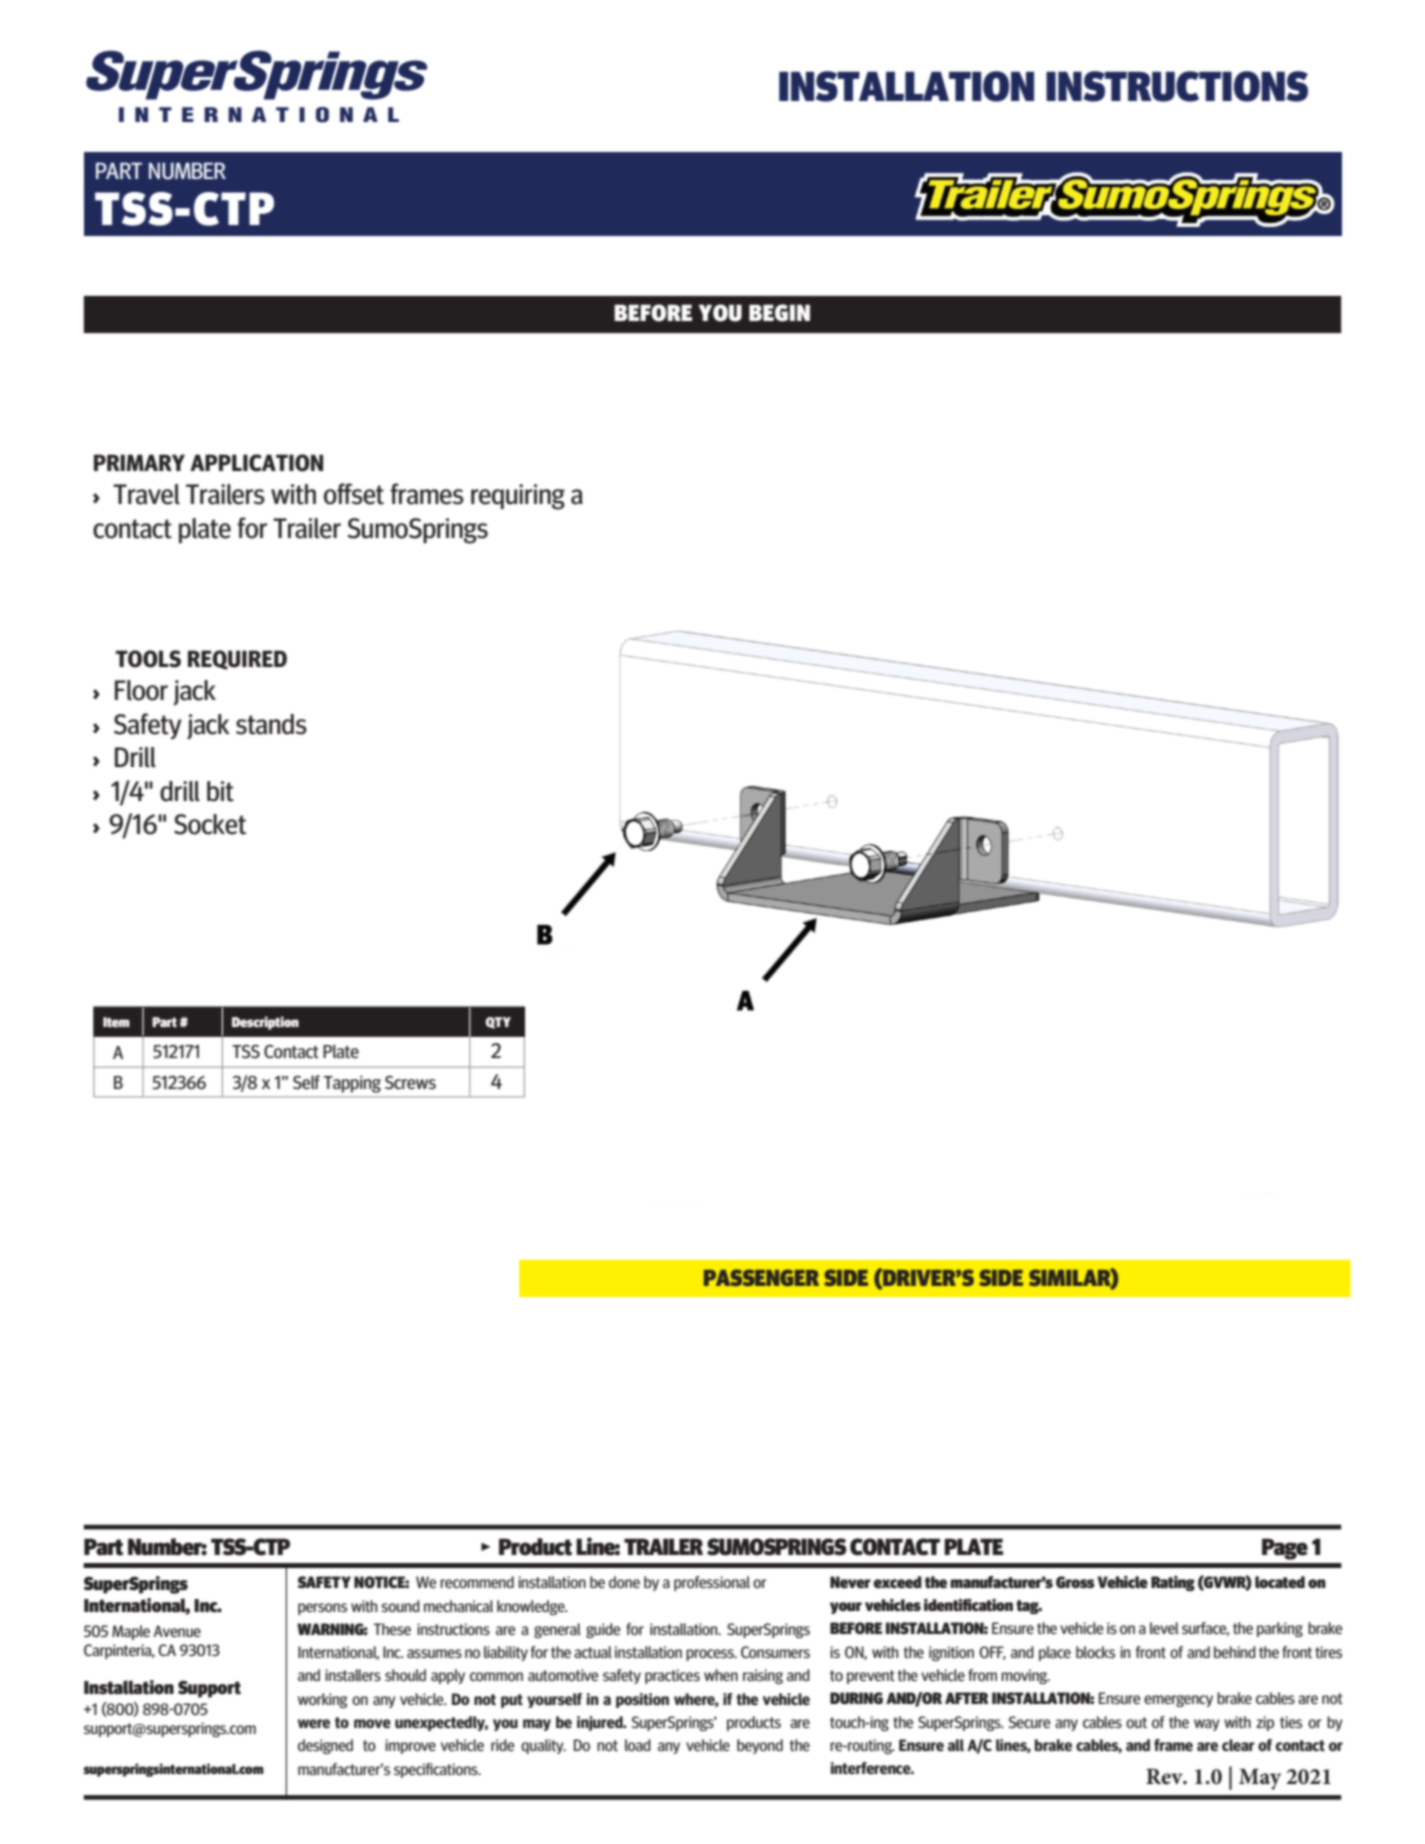  What do you see at coordinates (139, 462) in the screenshot?
I see `PRIMARY` at bounding box center [139, 462].
